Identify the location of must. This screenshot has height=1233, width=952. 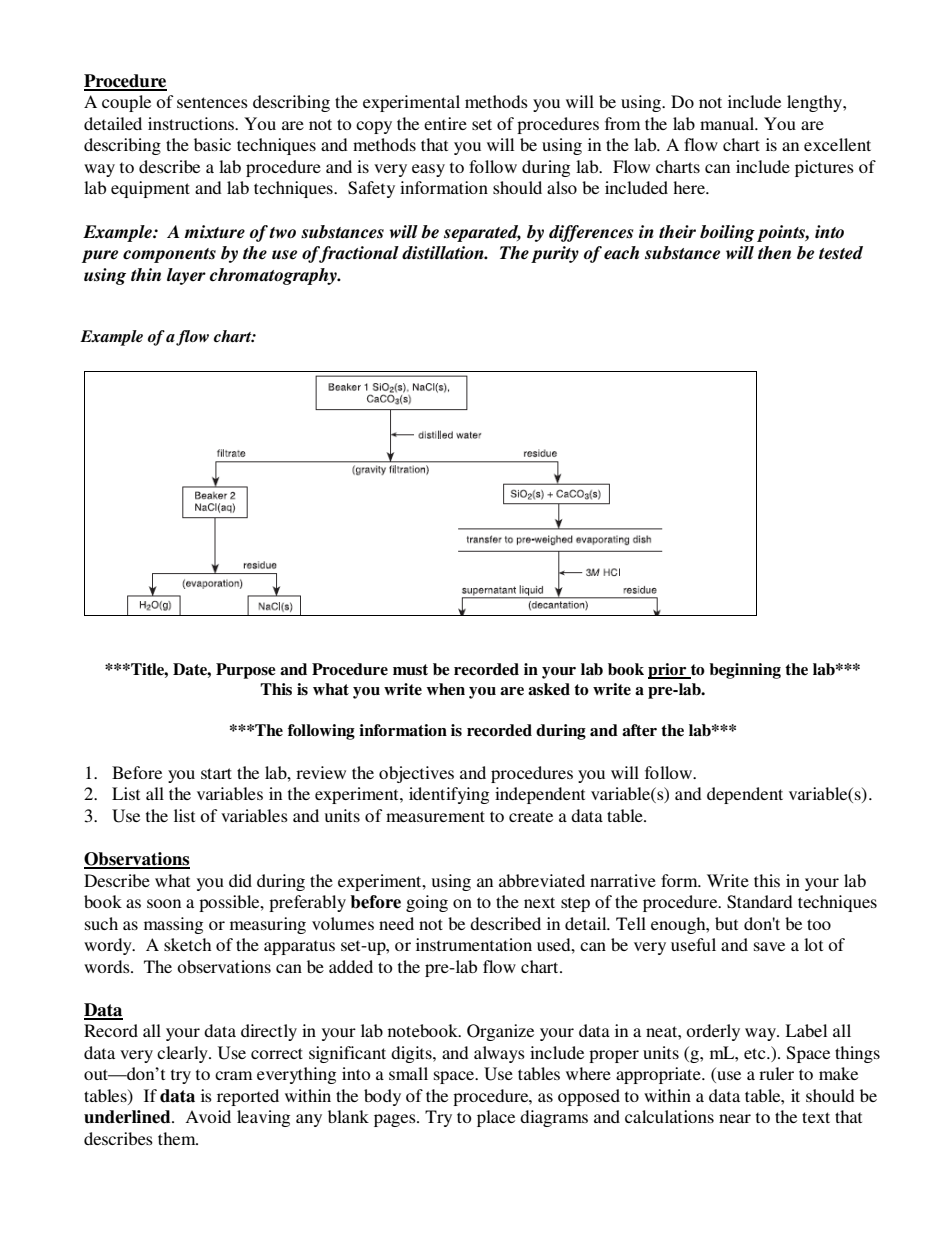
(410, 670).
